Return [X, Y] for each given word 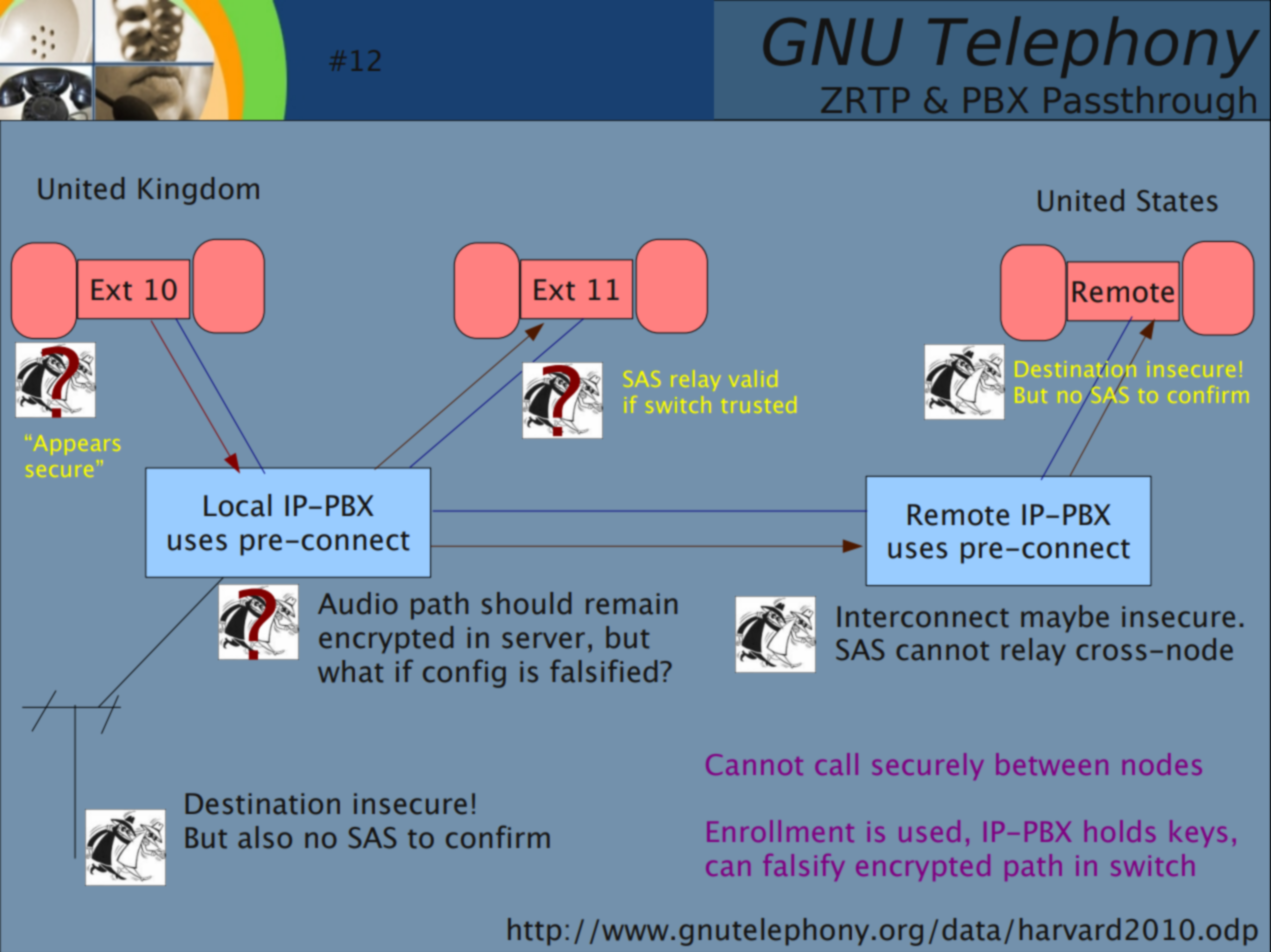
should [526, 603]
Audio [358, 603]
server [543, 640]
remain [631, 604]
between [1052, 764]
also [265, 837]
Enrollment [780, 831]
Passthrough [1150, 103]
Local [237, 505]
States [1177, 201]
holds [1120, 831]
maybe [1065, 619]
